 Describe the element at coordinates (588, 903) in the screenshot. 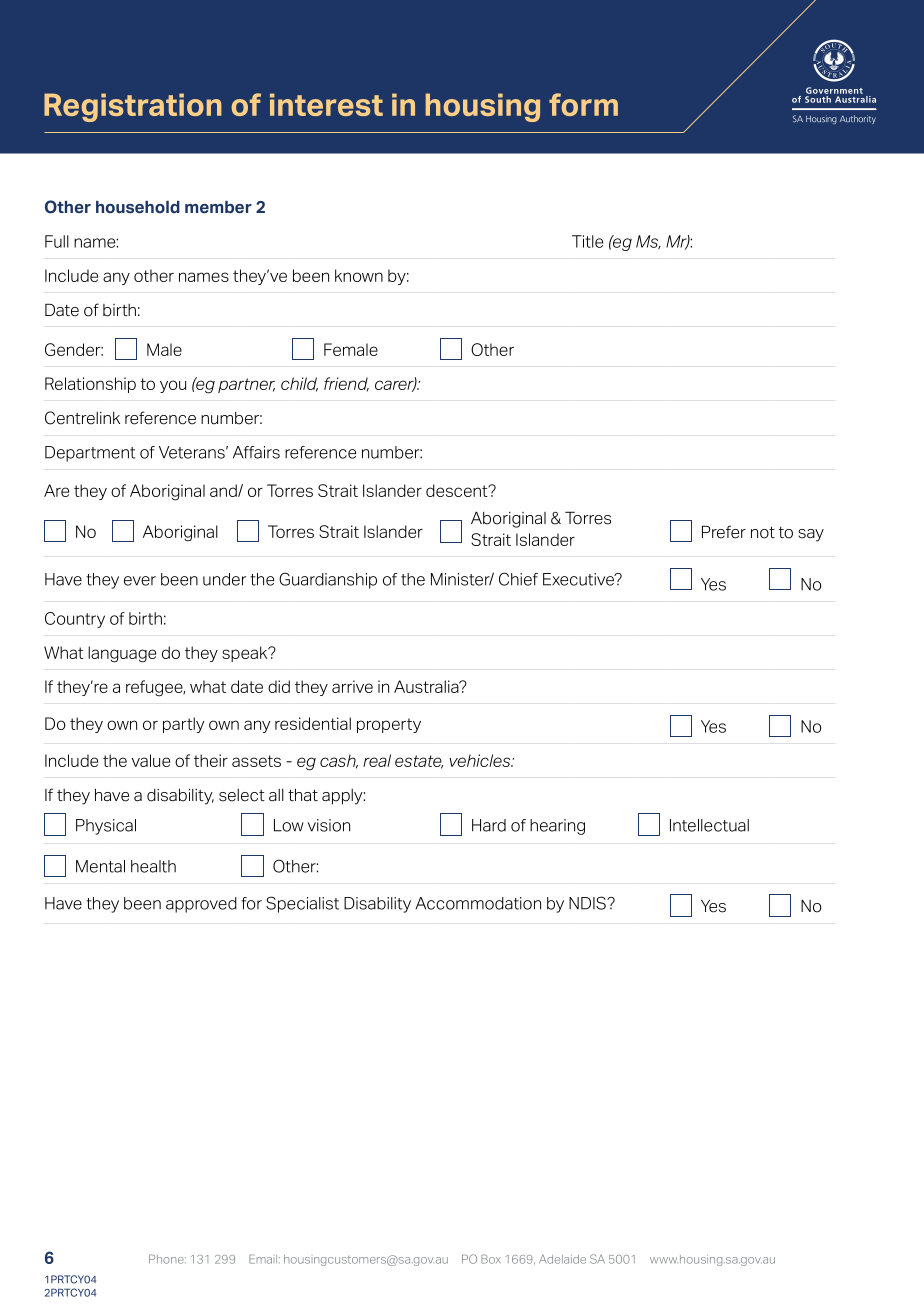

I see `NDIS` at that location.
